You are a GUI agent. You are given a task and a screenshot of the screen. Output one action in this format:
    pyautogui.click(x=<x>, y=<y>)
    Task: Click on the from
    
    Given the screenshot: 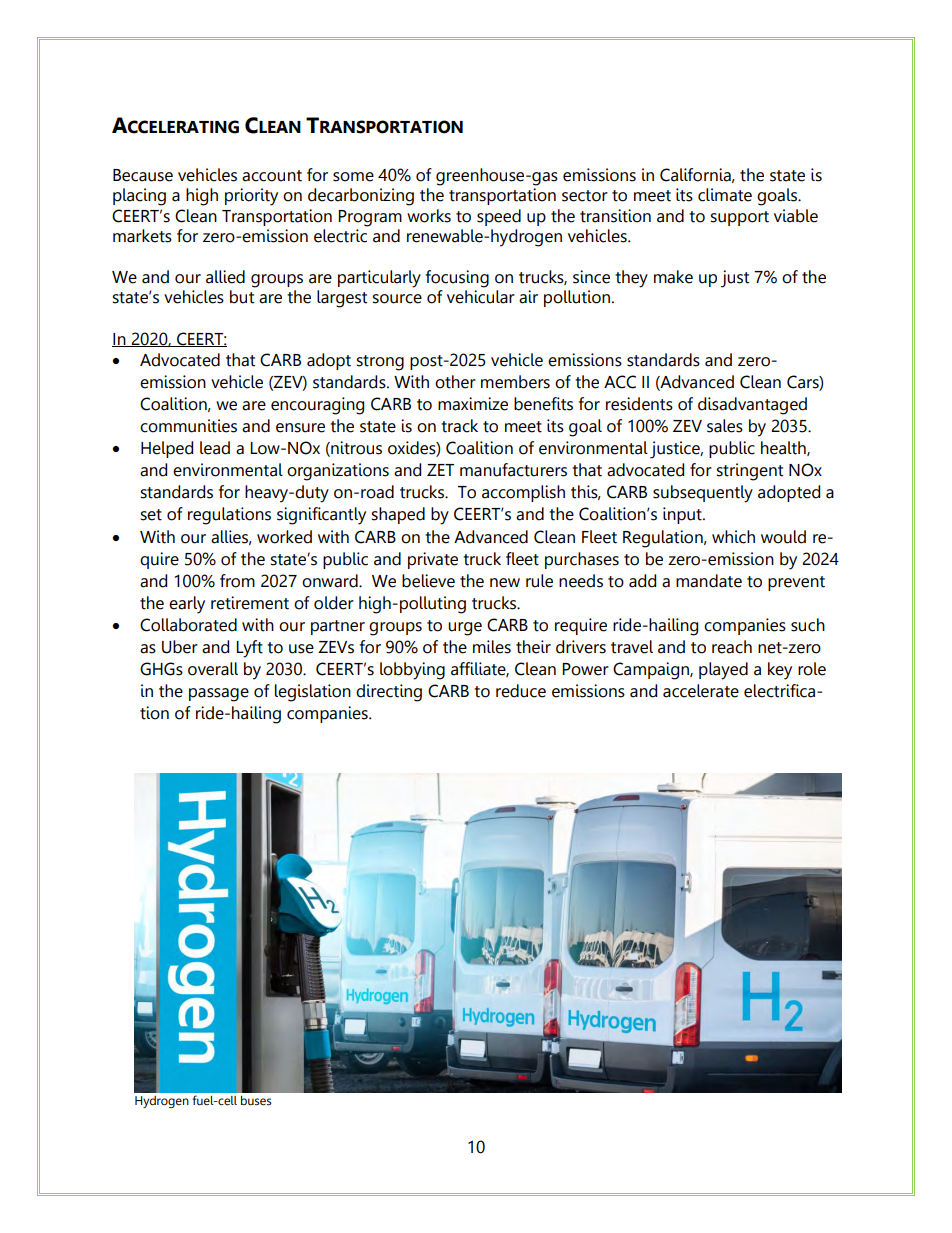 What is the action you would take?
    pyautogui.click(x=237, y=581)
